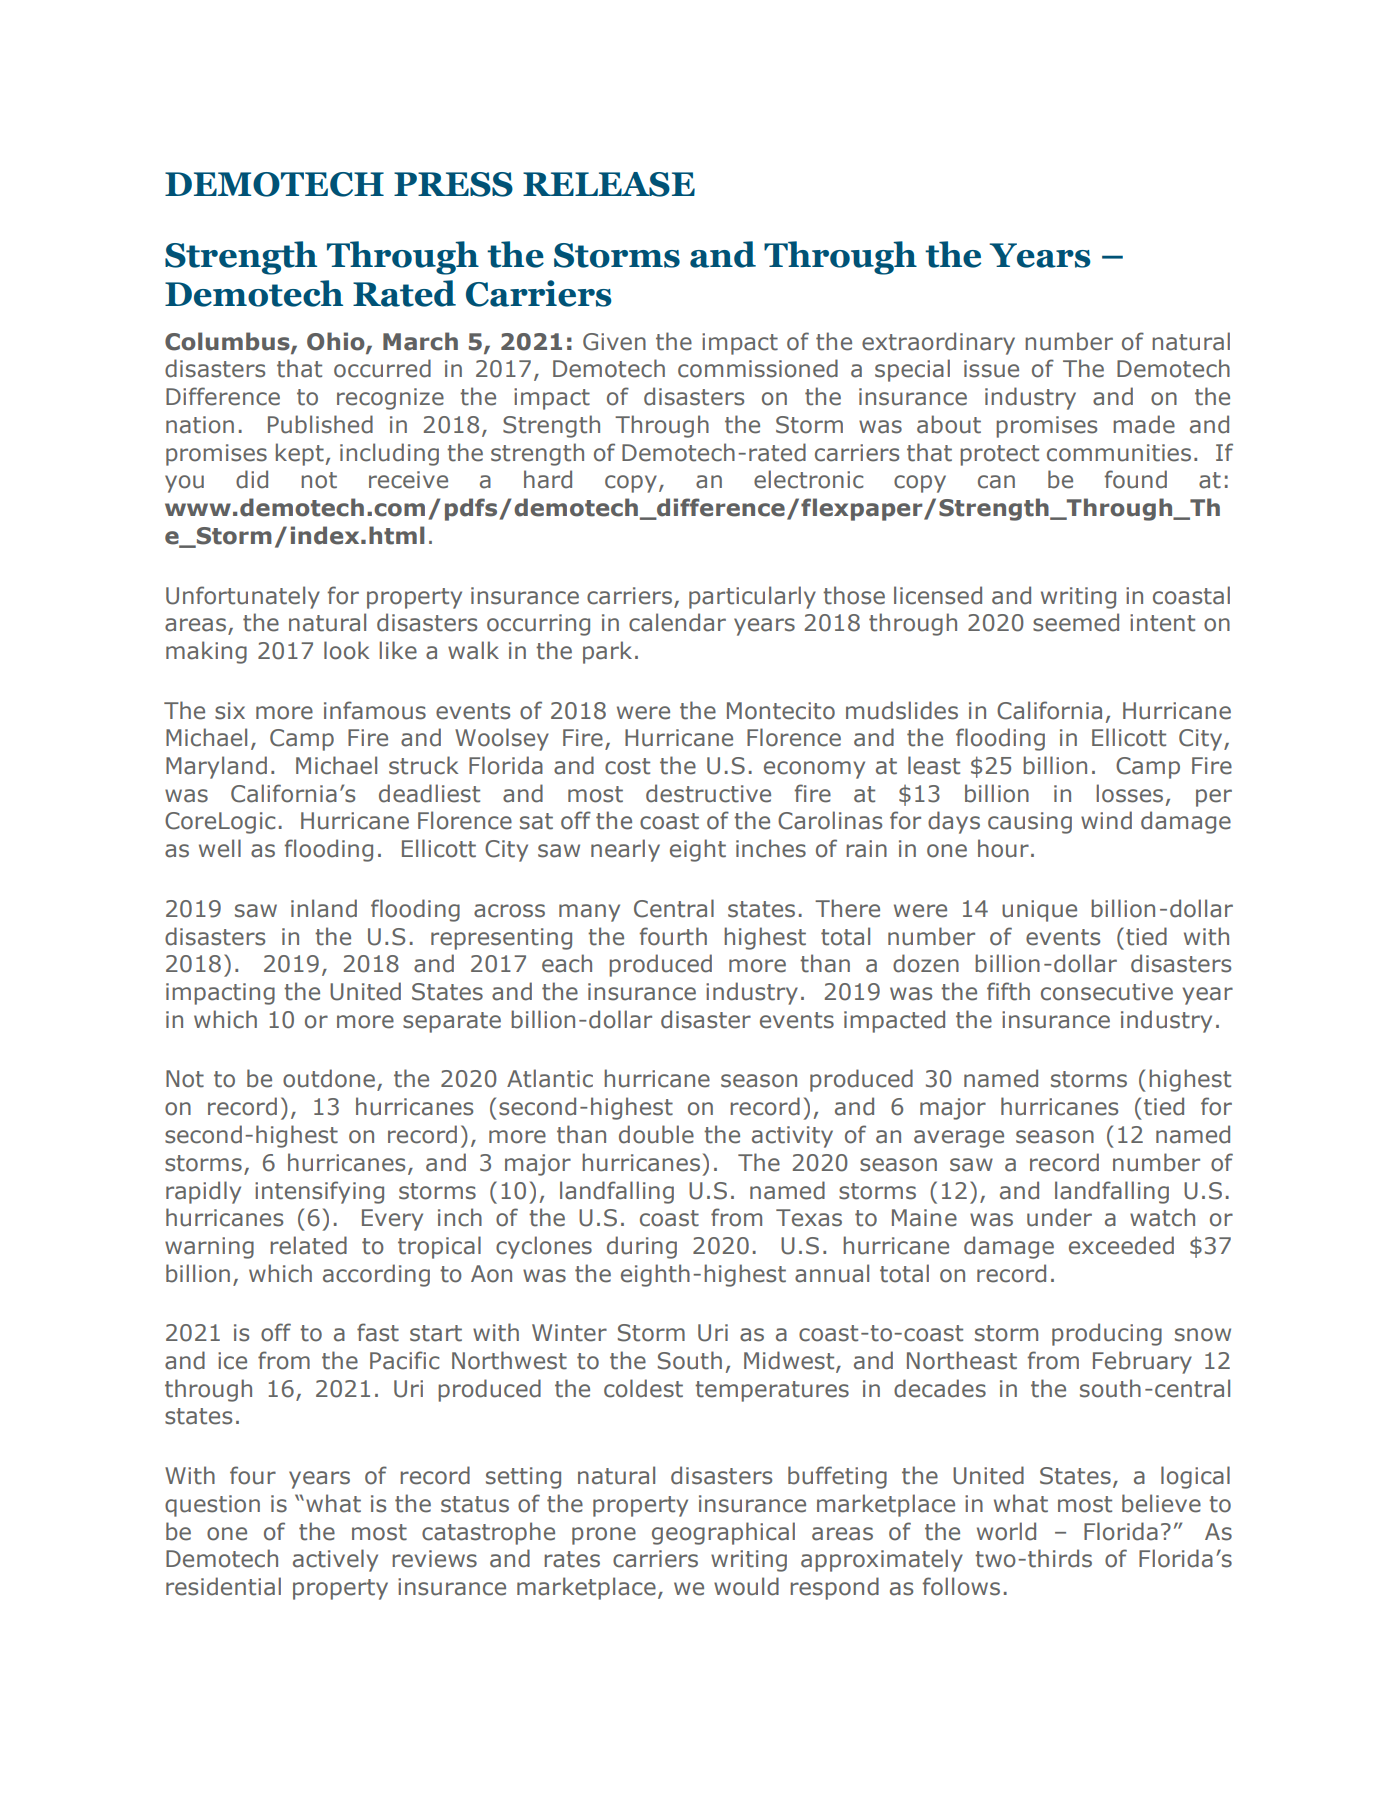 The image size is (1397, 1807). I want to click on RELEASE, so click(609, 184).
